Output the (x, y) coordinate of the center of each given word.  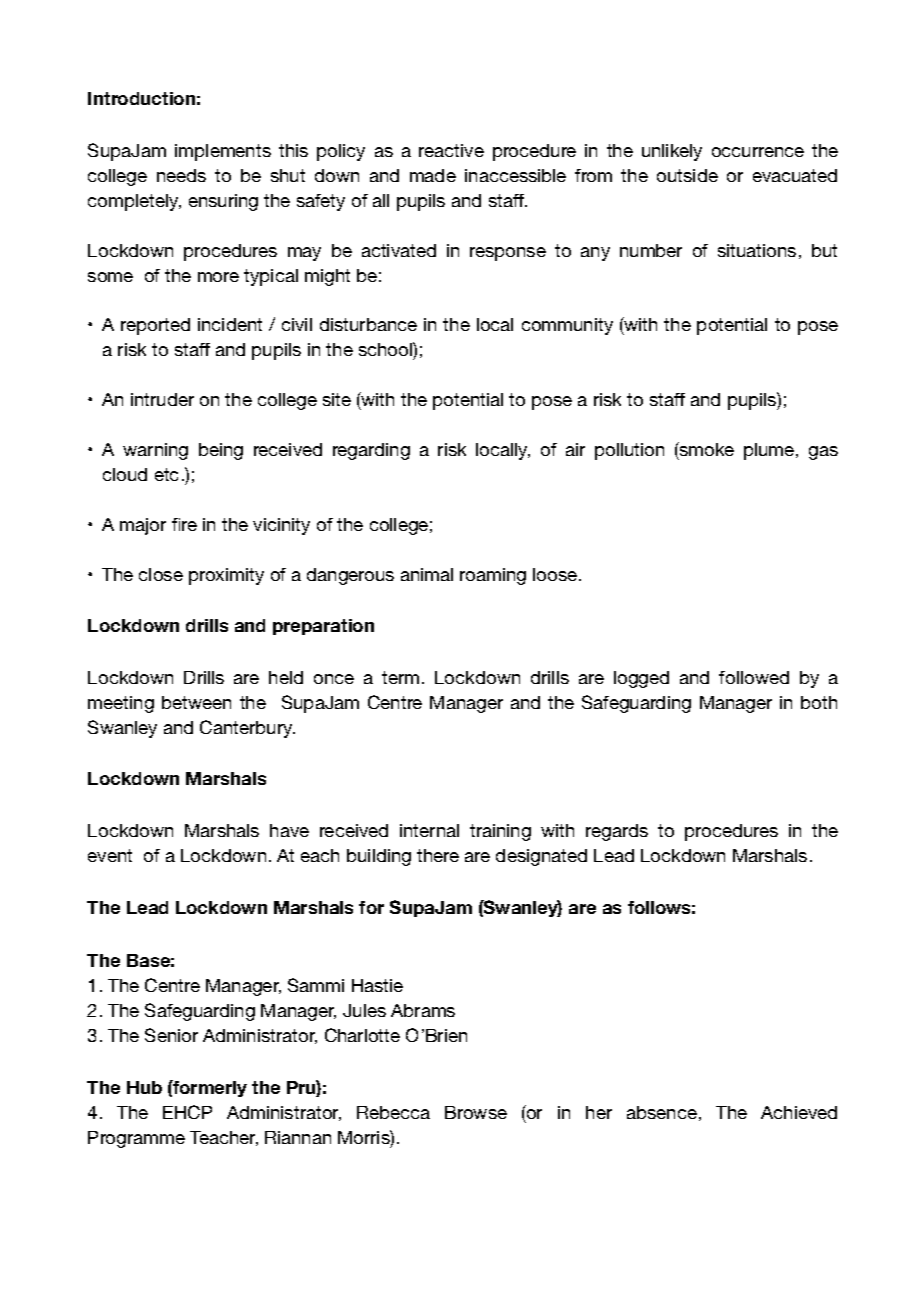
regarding (371, 451)
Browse (476, 1112)
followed (754, 677)
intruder (162, 399)
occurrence (758, 152)
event (110, 855)
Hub (144, 1087)
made (433, 175)
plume (770, 451)
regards (617, 832)
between (196, 702)
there (438, 855)
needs (181, 175)
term (400, 677)
